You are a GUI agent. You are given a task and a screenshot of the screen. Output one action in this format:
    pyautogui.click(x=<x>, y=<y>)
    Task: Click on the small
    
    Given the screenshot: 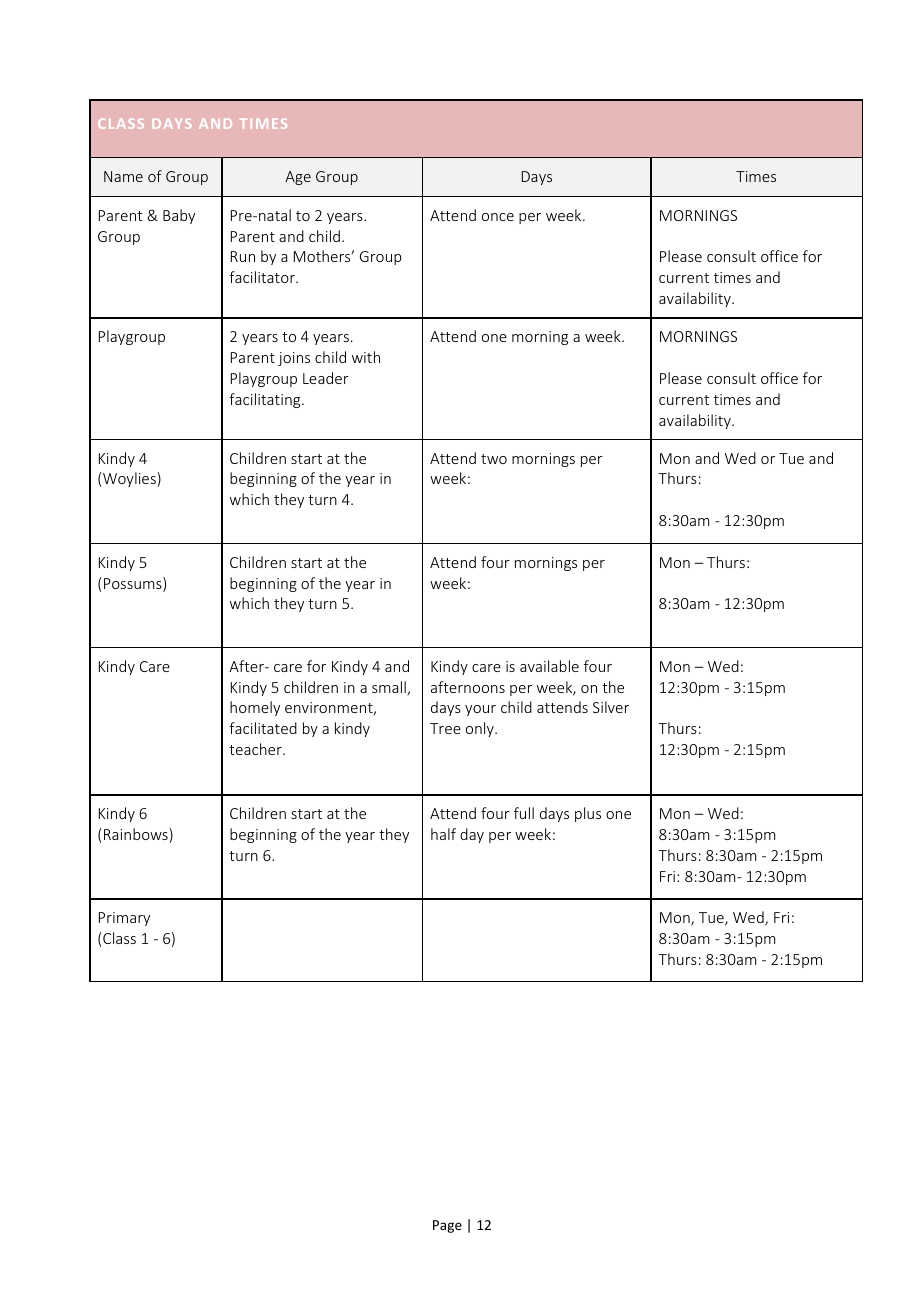 What is the action you would take?
    pyautogui.click(x=390, y=688)
